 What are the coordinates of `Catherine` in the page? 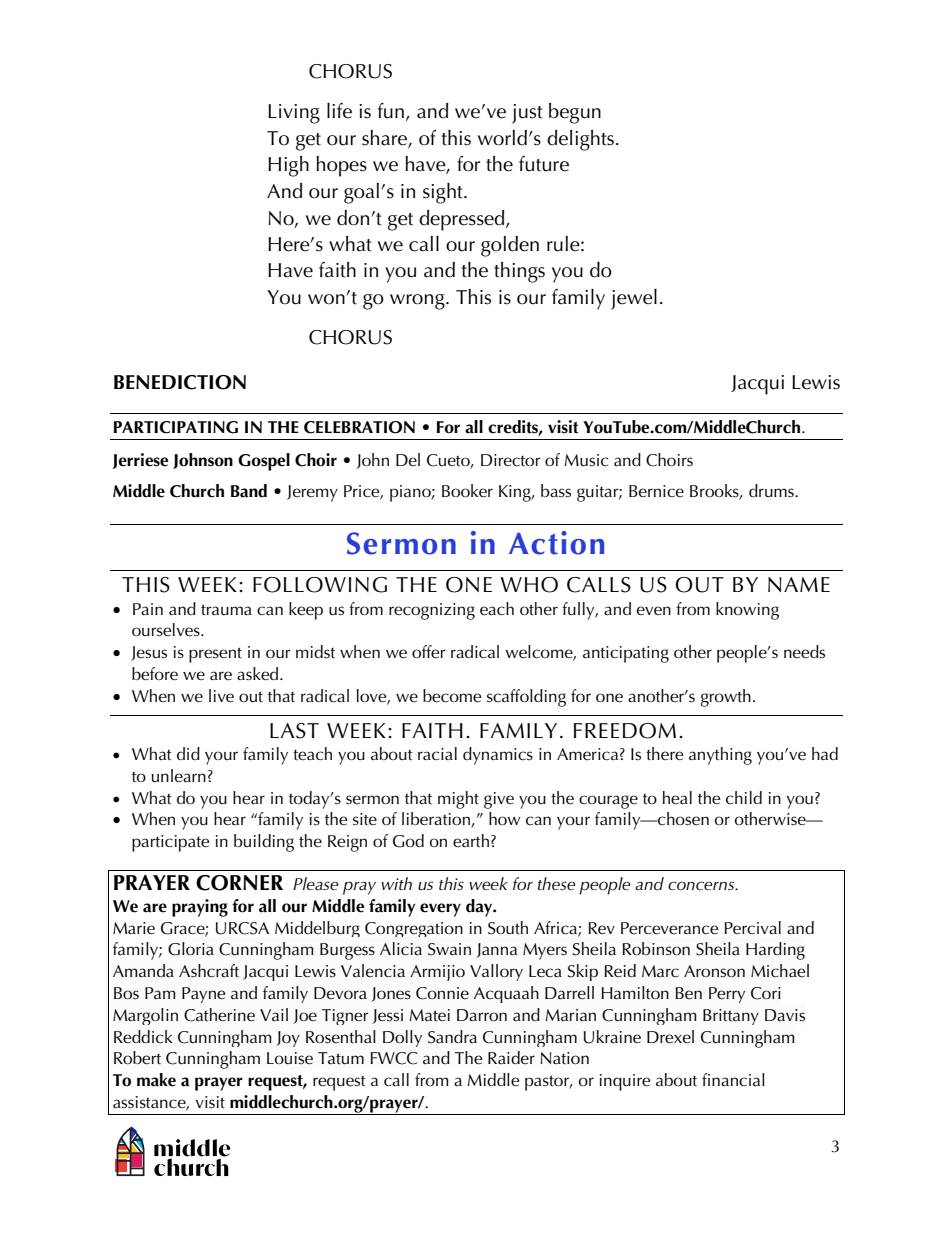 It's located at (219, 1015).
